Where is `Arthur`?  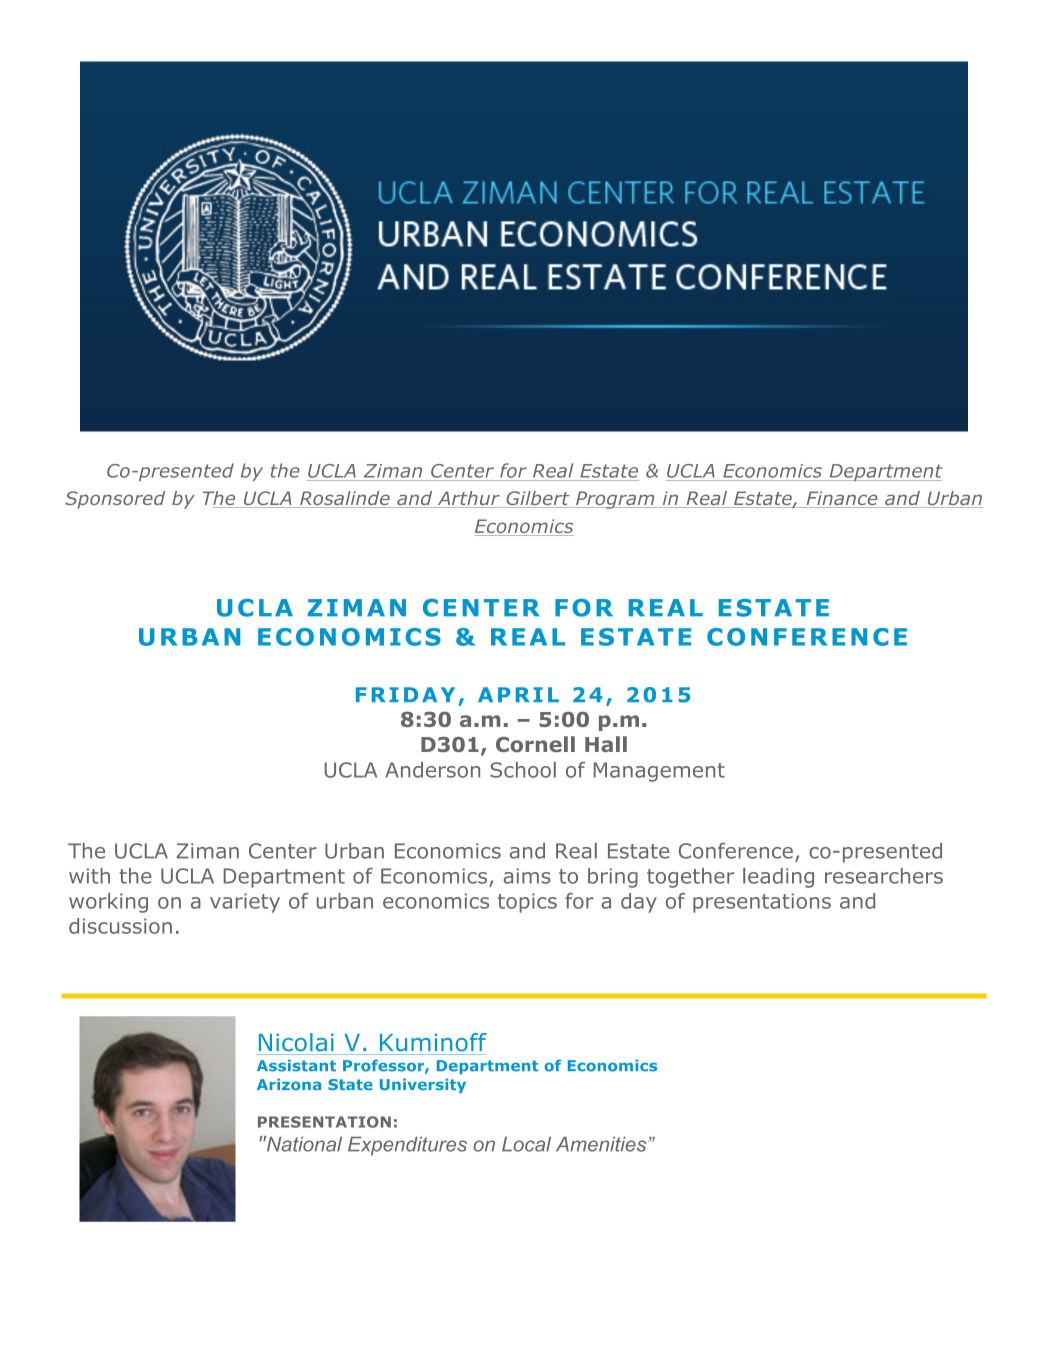
Arthur is located at coordinates (468, 499).
